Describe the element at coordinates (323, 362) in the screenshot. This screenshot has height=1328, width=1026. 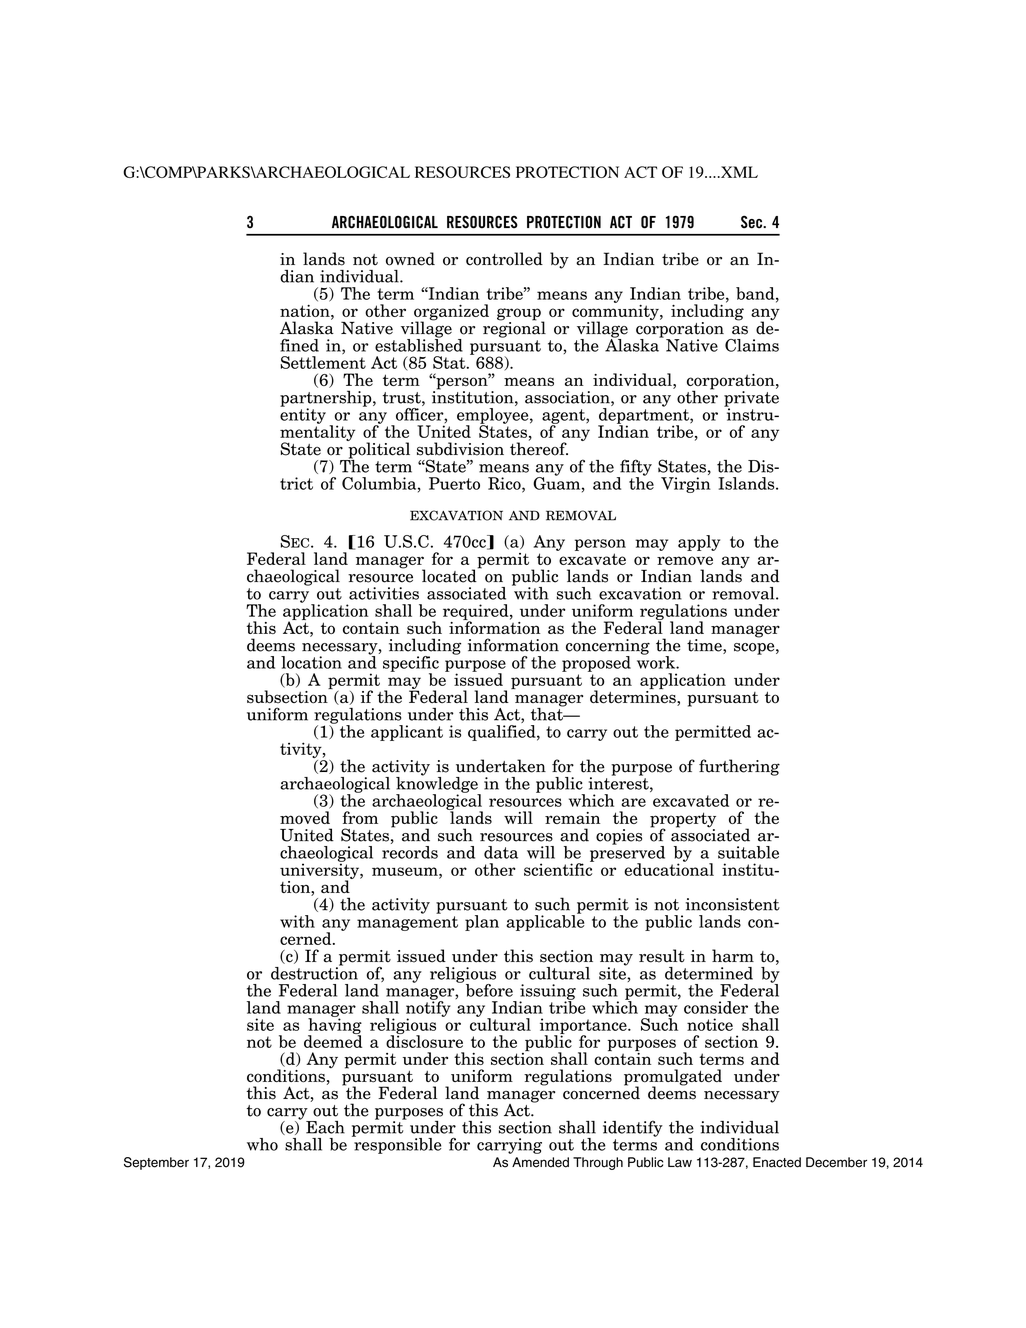
I see `Settlement` at that location.
